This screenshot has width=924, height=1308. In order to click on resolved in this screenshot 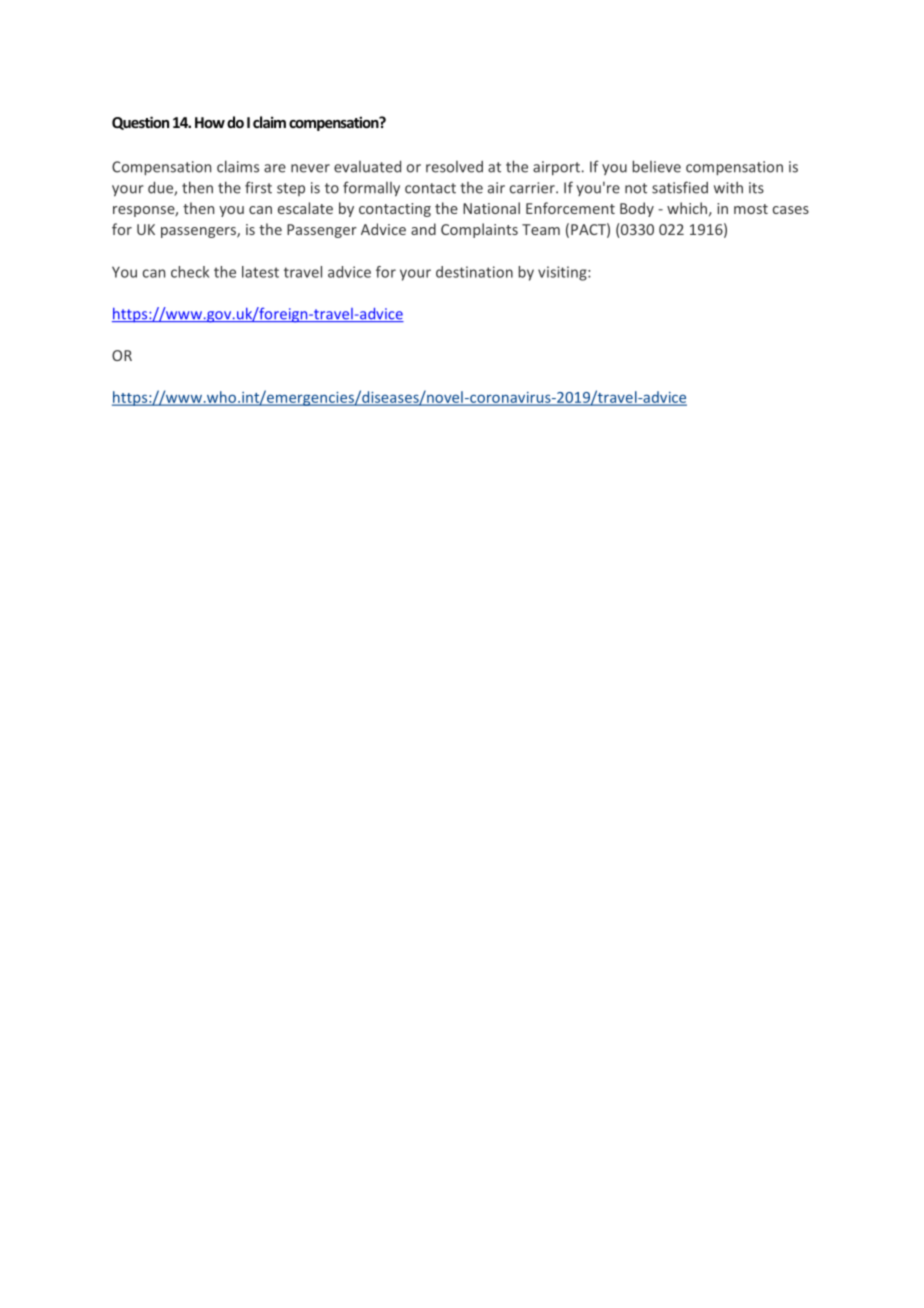, I will do `click(454, 167)`.
